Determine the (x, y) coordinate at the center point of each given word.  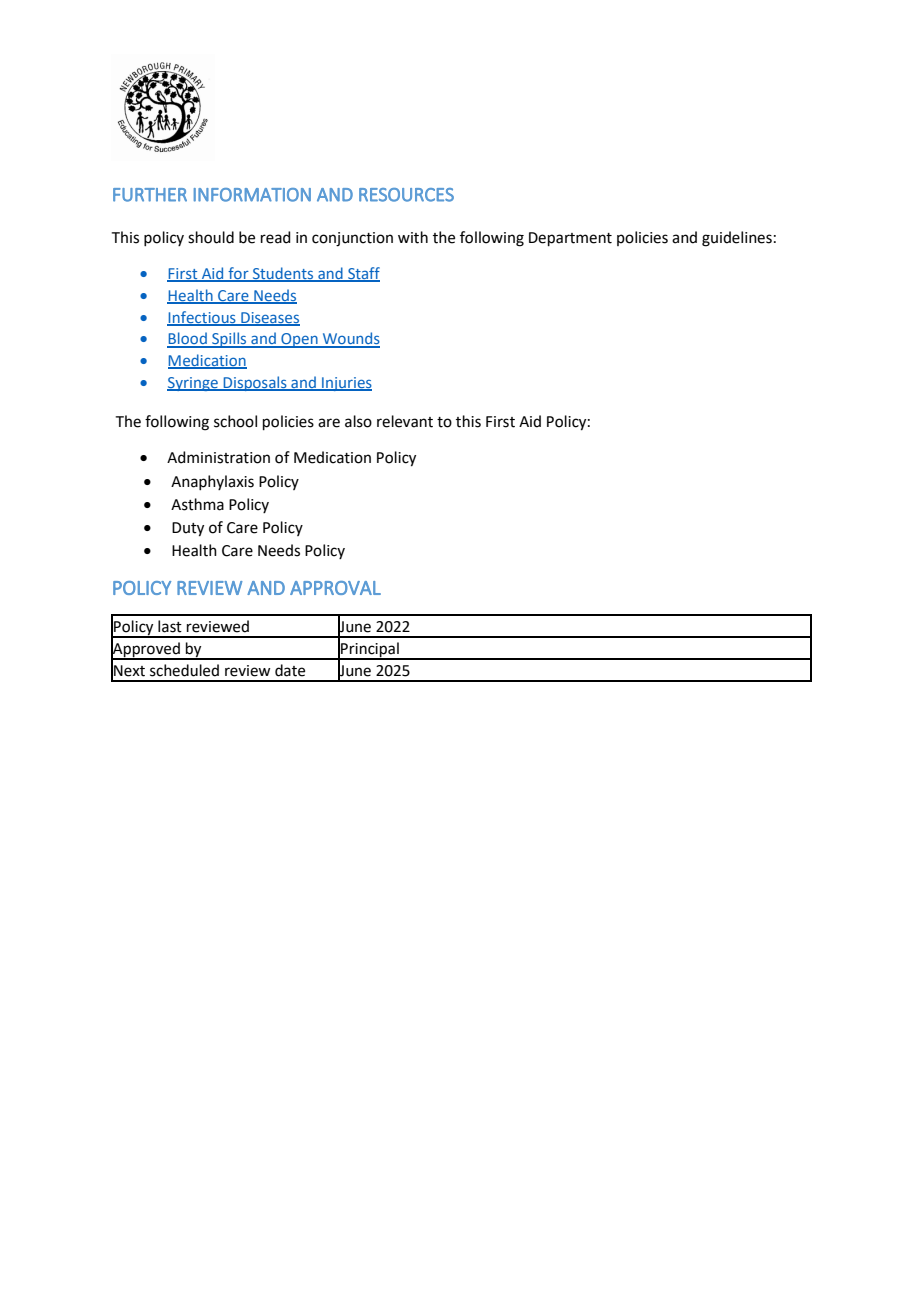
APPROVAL (335, 588)
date (290, 670)
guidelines (737, 239)
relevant (405, 421)
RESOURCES (406, 195)
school (235, 421)
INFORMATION (252, 195)
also (358, 421)
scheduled (184, 670)
